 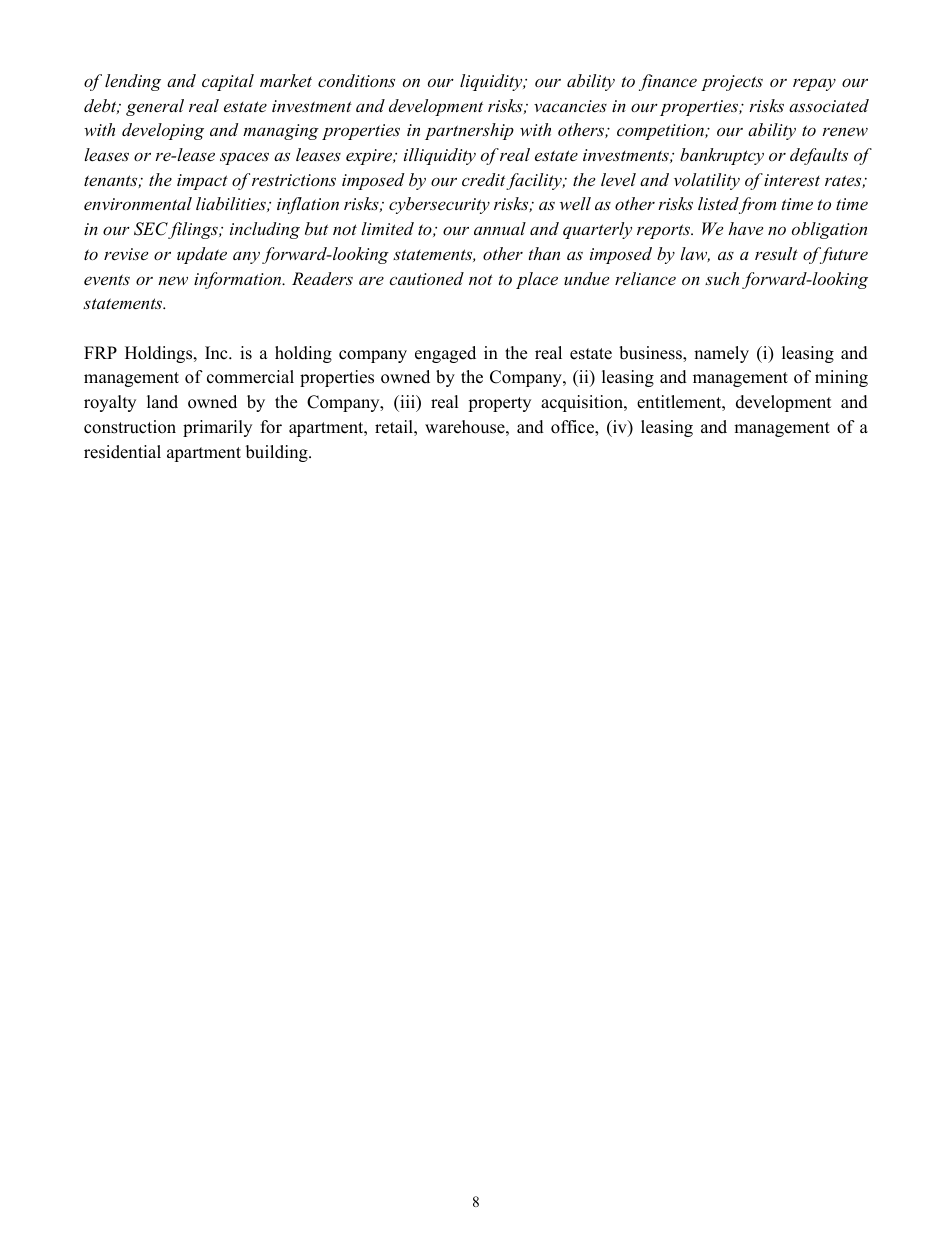 I want to click on FRP, so click(x=100, y=352).
